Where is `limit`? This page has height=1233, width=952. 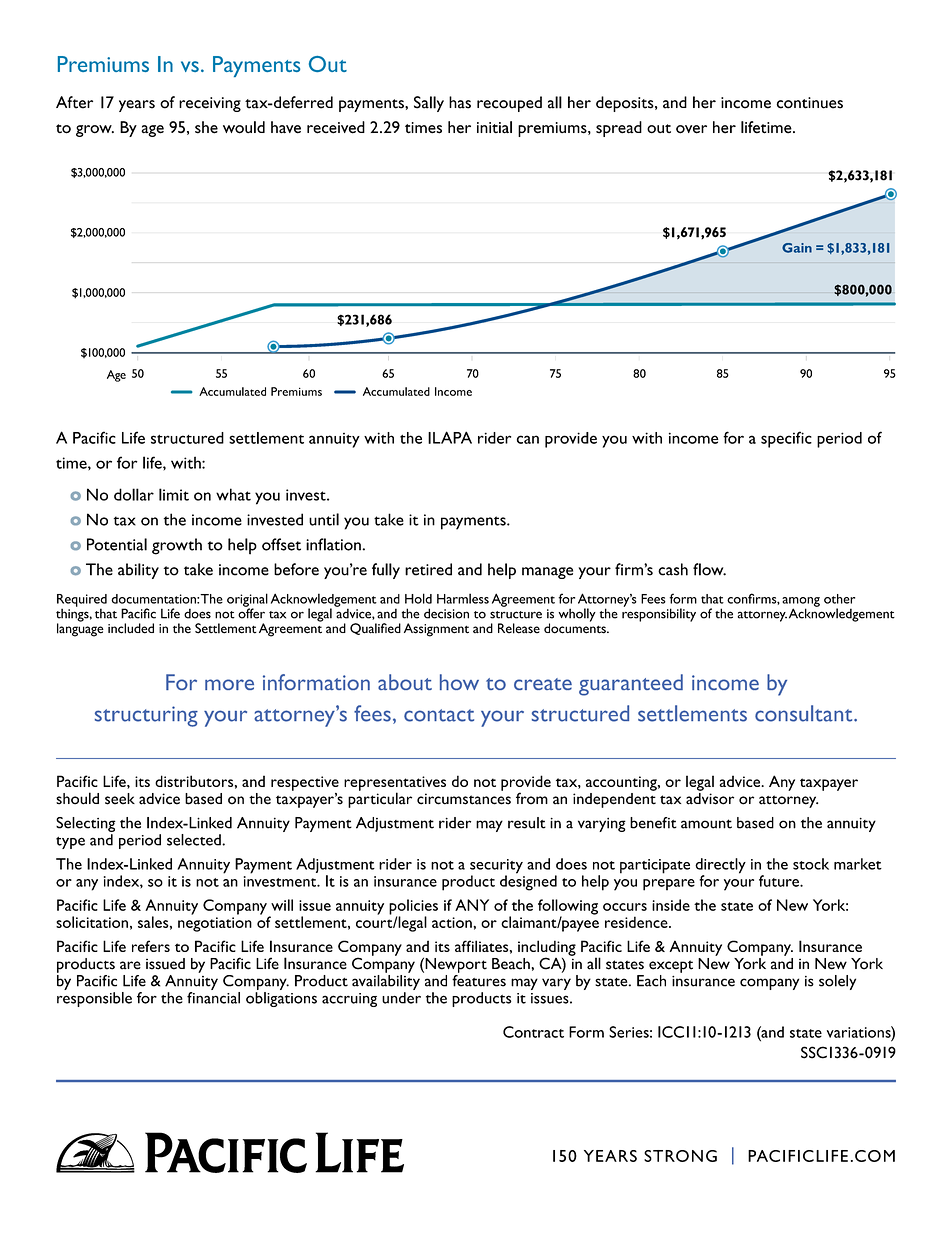 limit is located at coordinates (174, 494).
